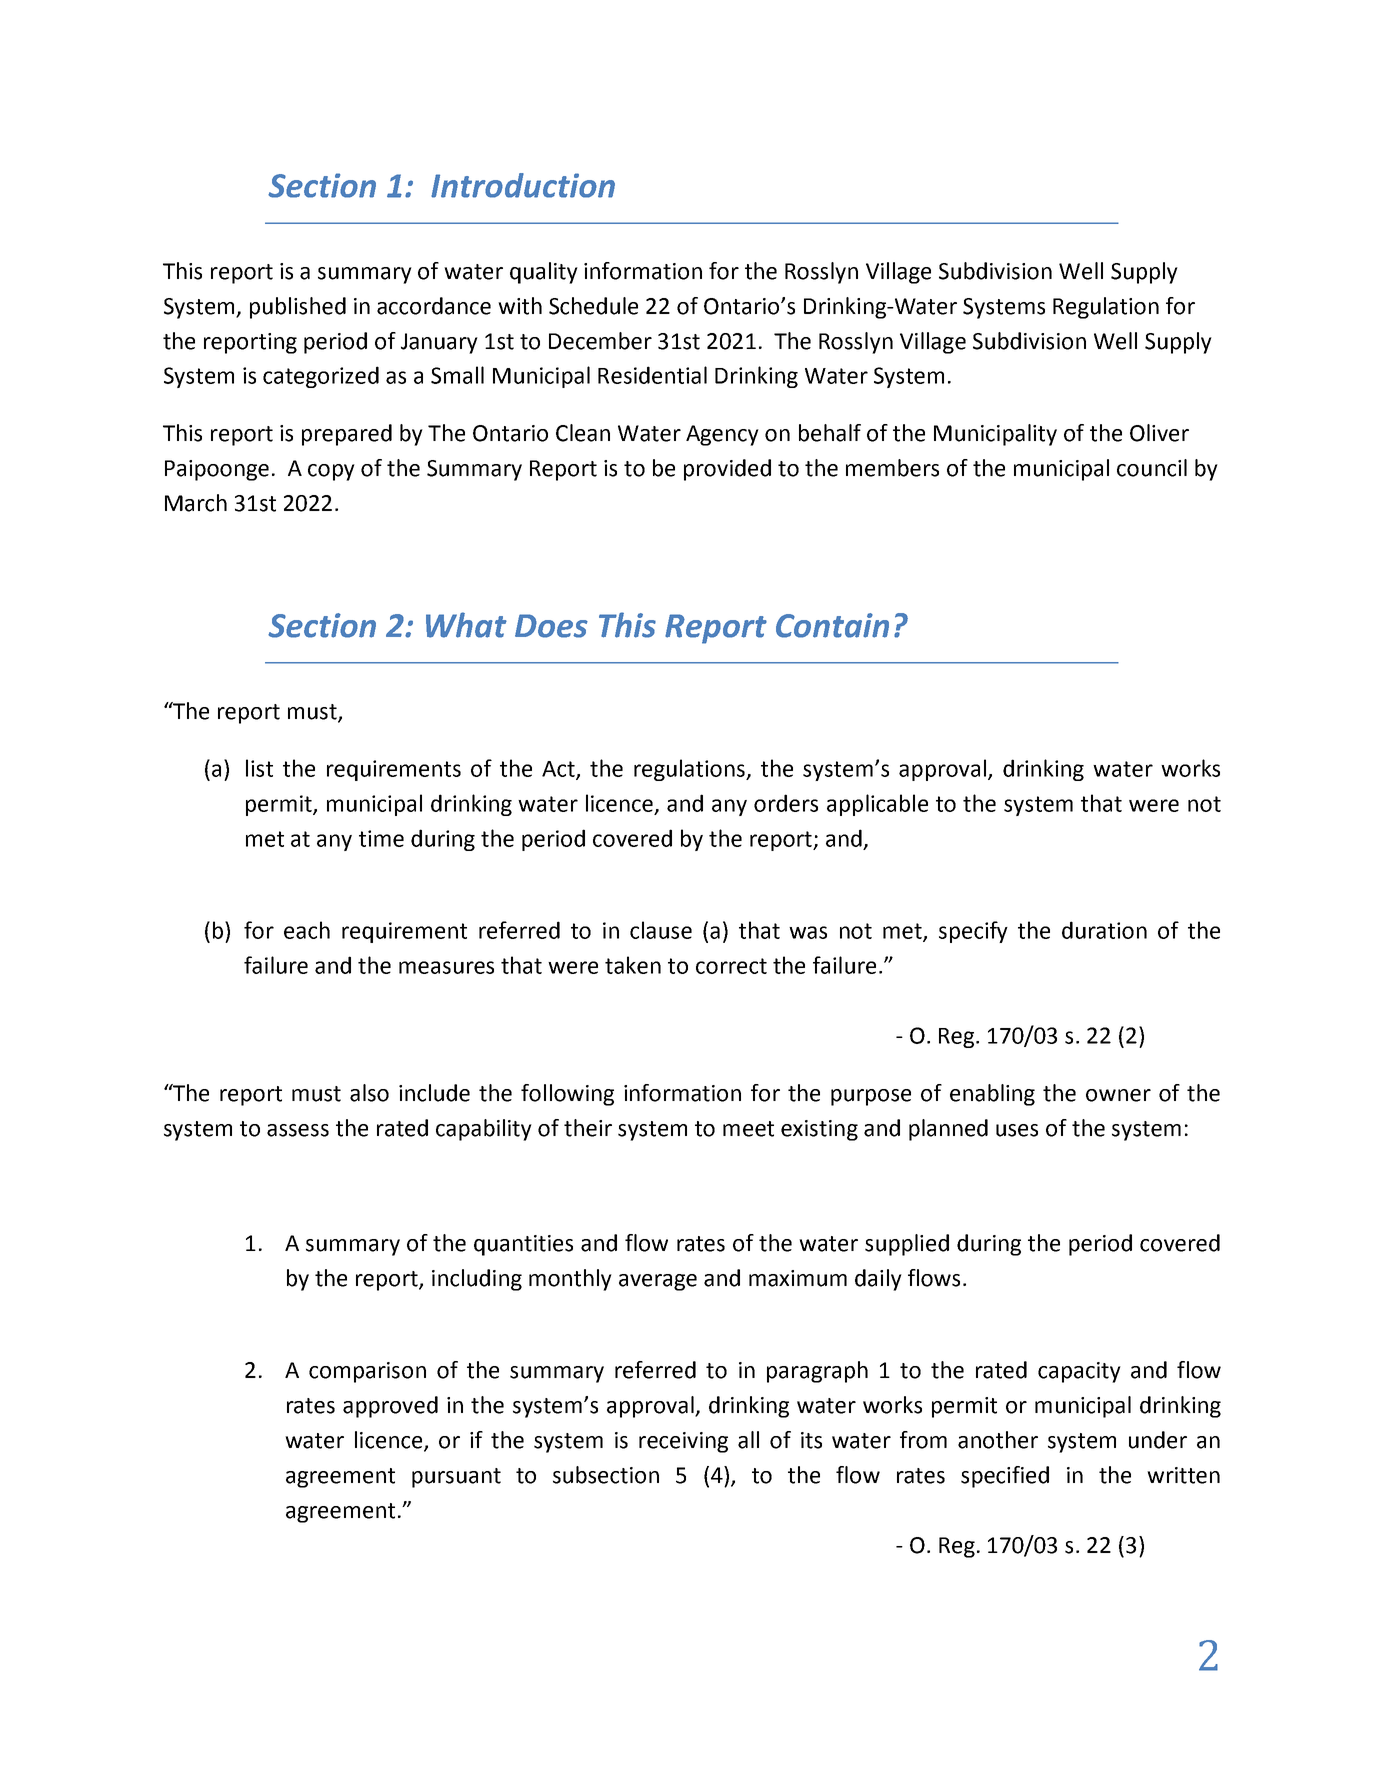  What do you see at coordinates (727, 470) in the image?
I see `provided` at bounding box center [727, 470].
